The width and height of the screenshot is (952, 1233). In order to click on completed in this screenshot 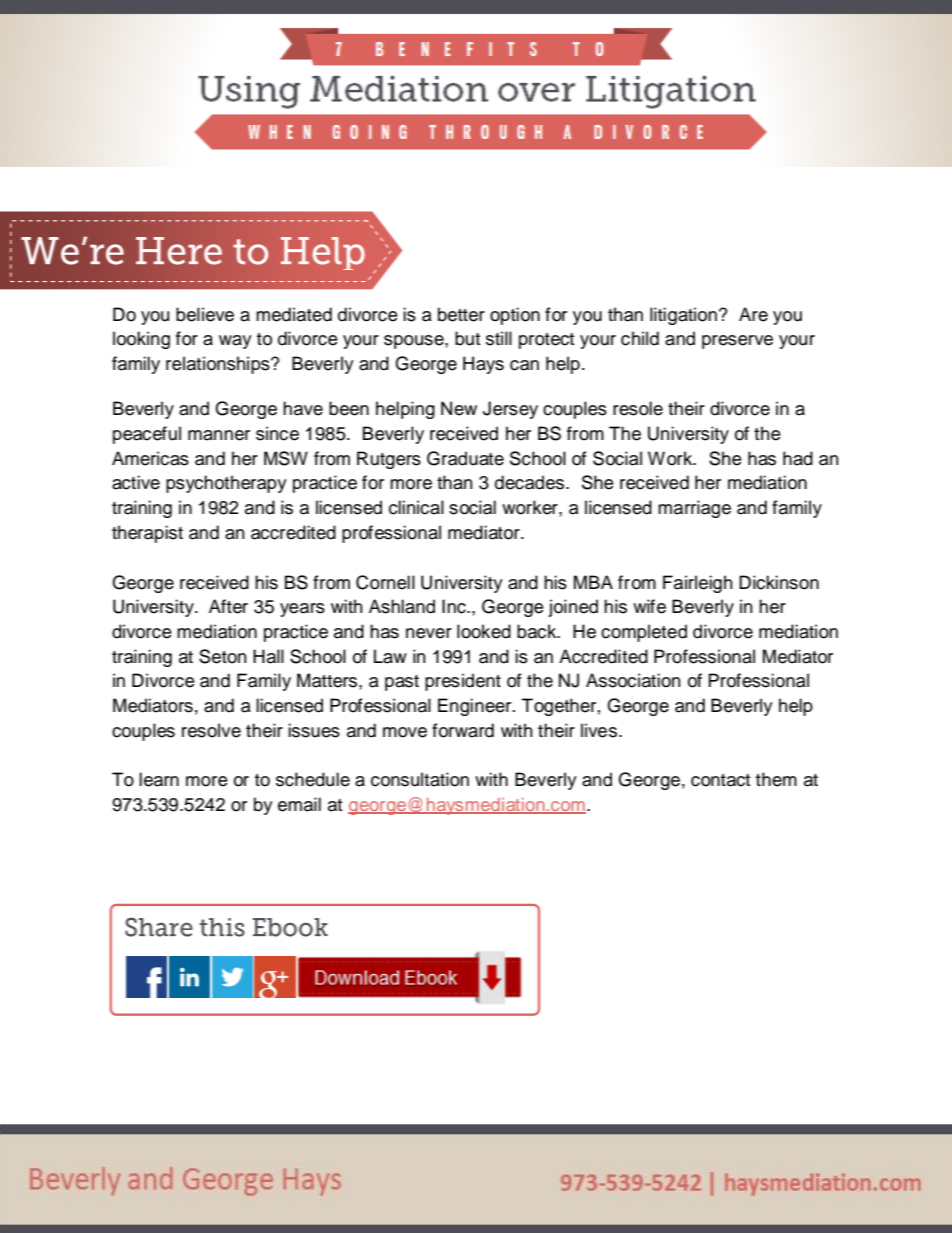, I will do `click(644, 633)`.
